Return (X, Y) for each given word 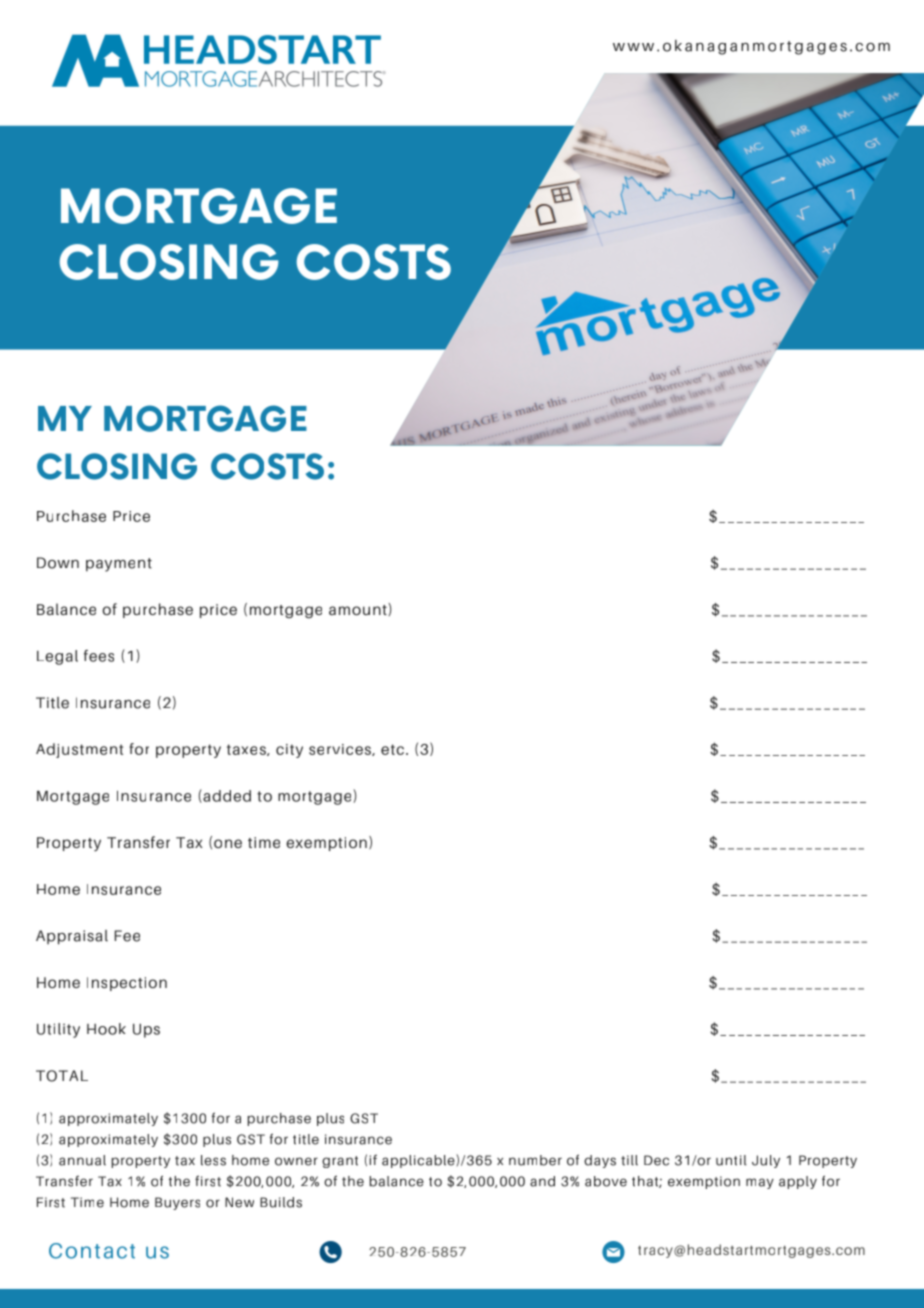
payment (119, 565)
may (760, 1183)
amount (359, 609)
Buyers (177, 1203)
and (542, 1181)
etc (394, 749)
